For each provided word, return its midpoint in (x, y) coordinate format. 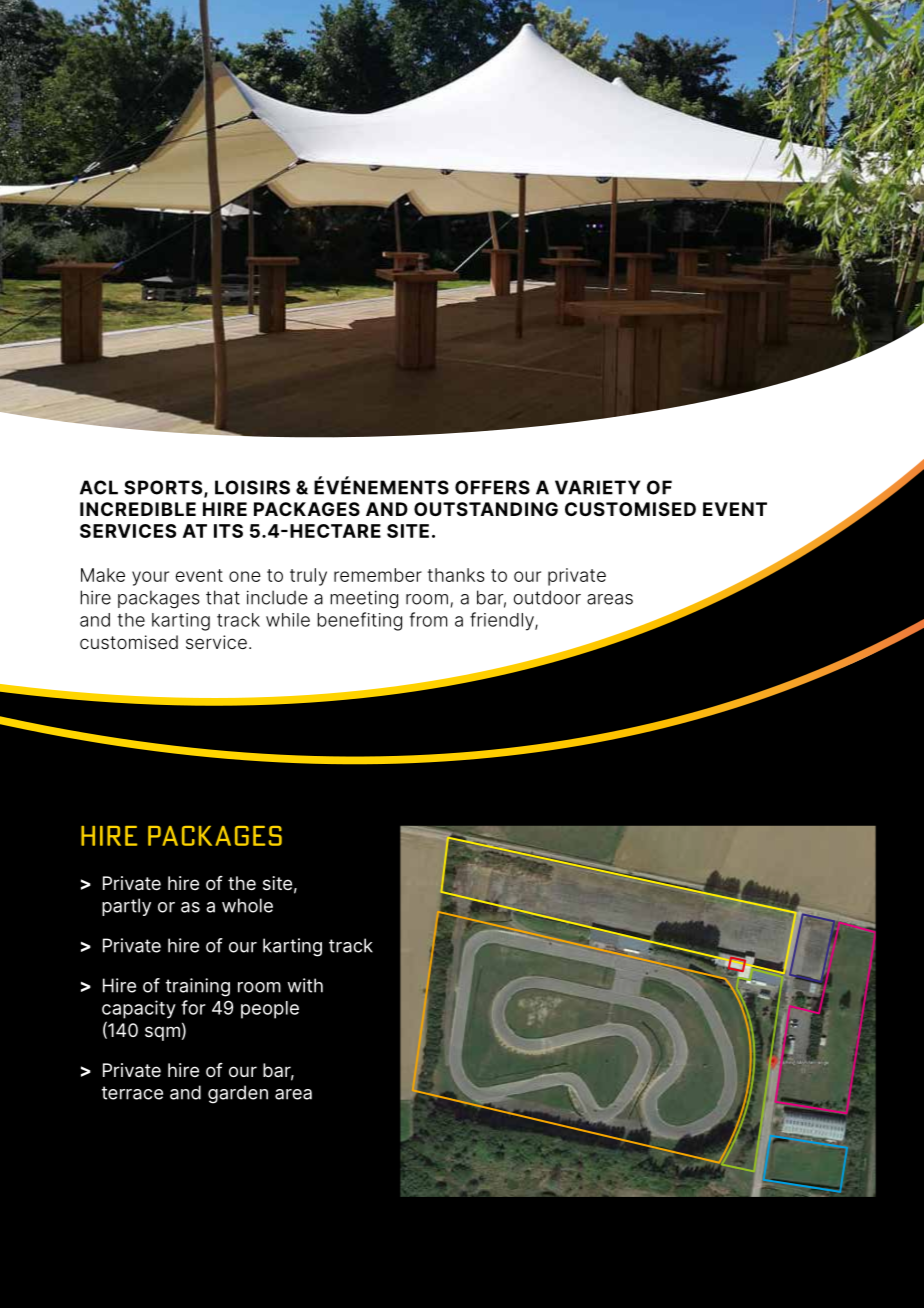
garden (238, 1094)
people (270, 1010)
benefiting (359, 621)
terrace (132, 1093)
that (223, 597)
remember (378, 575)
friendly (503, 621)
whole (247, 905)
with (305, 985)
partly (126, 907)
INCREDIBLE (138, 509)
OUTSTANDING (486, 509)
